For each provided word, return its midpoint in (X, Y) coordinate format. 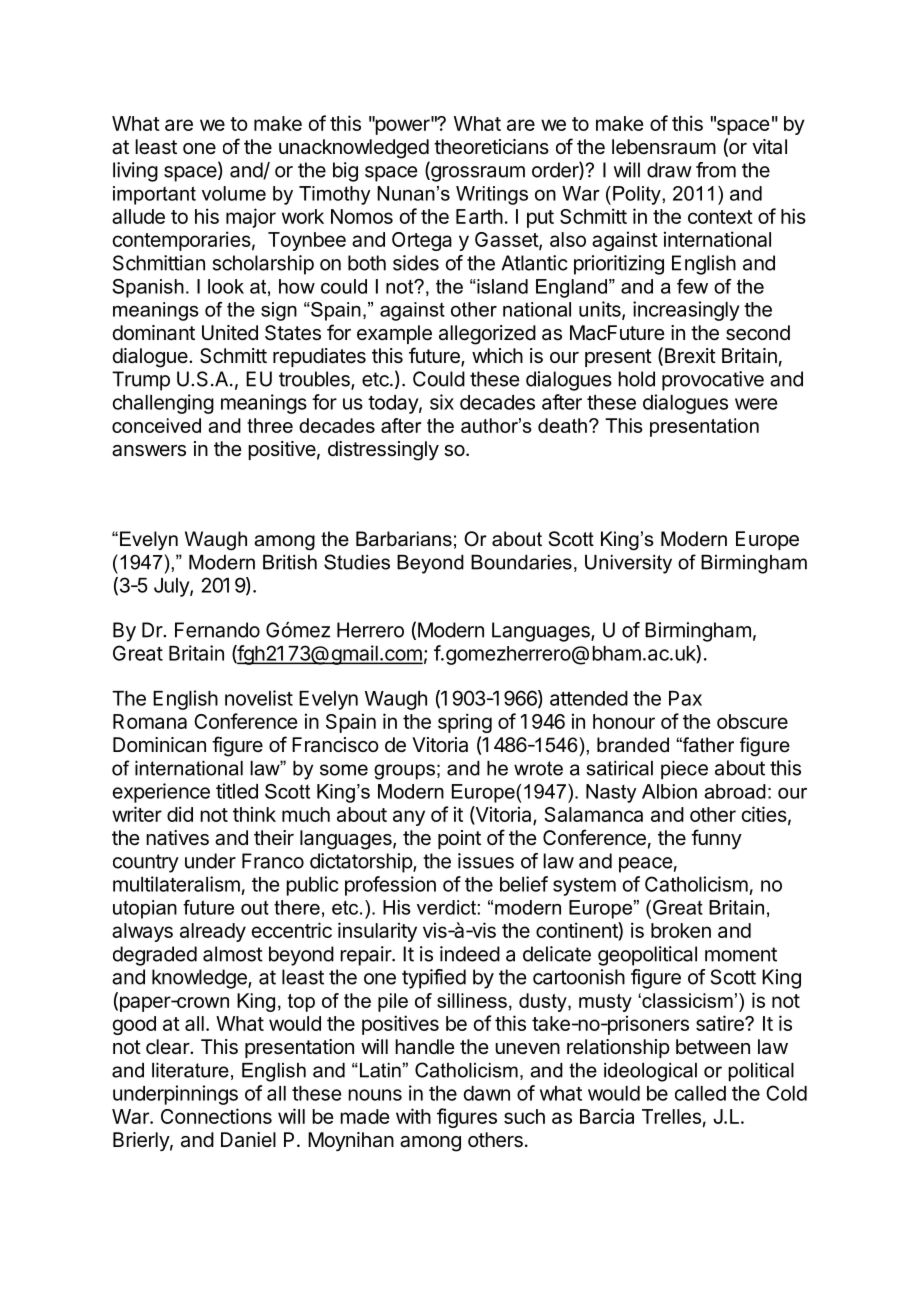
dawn (487, 1093)
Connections (216, 1116)
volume (234, 193)
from (716, 170)
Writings (492, 195)
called (700, 1093)
